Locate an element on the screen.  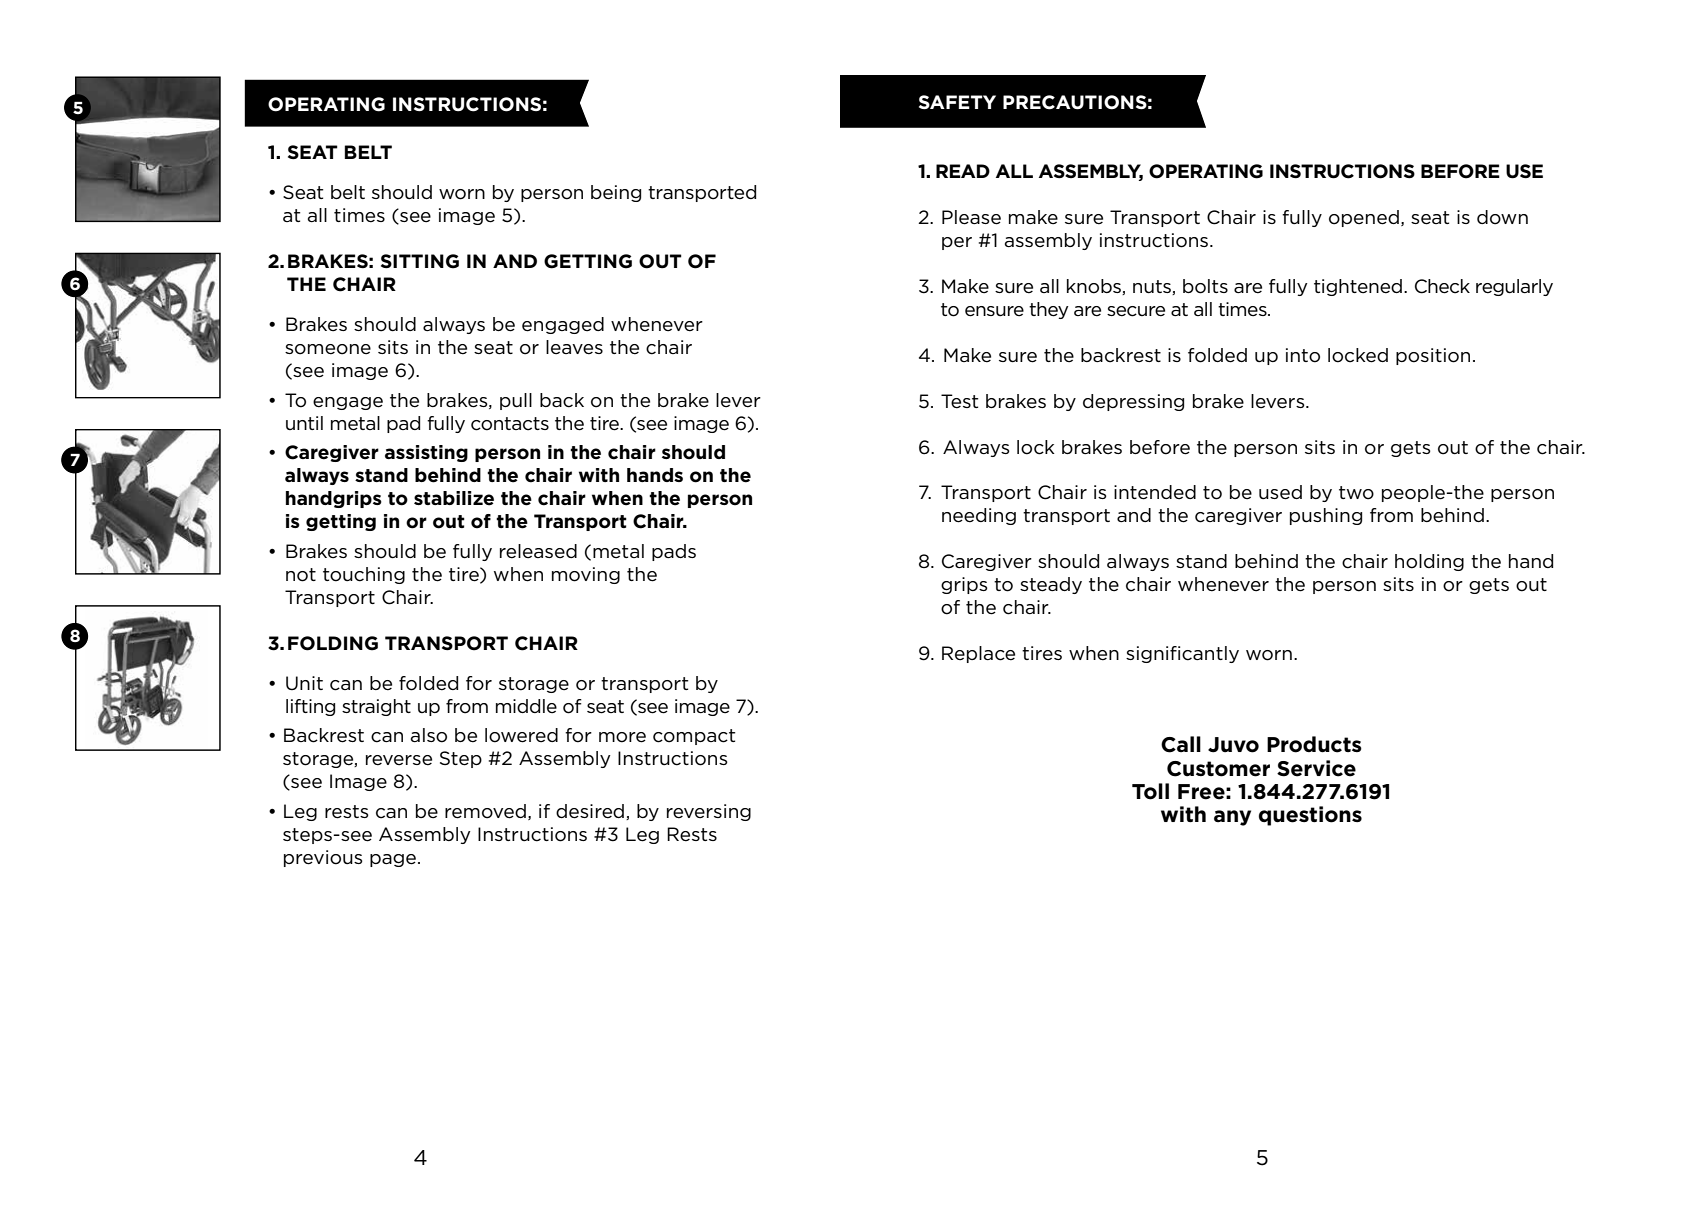
needing is located at coordinates (979, 516).
